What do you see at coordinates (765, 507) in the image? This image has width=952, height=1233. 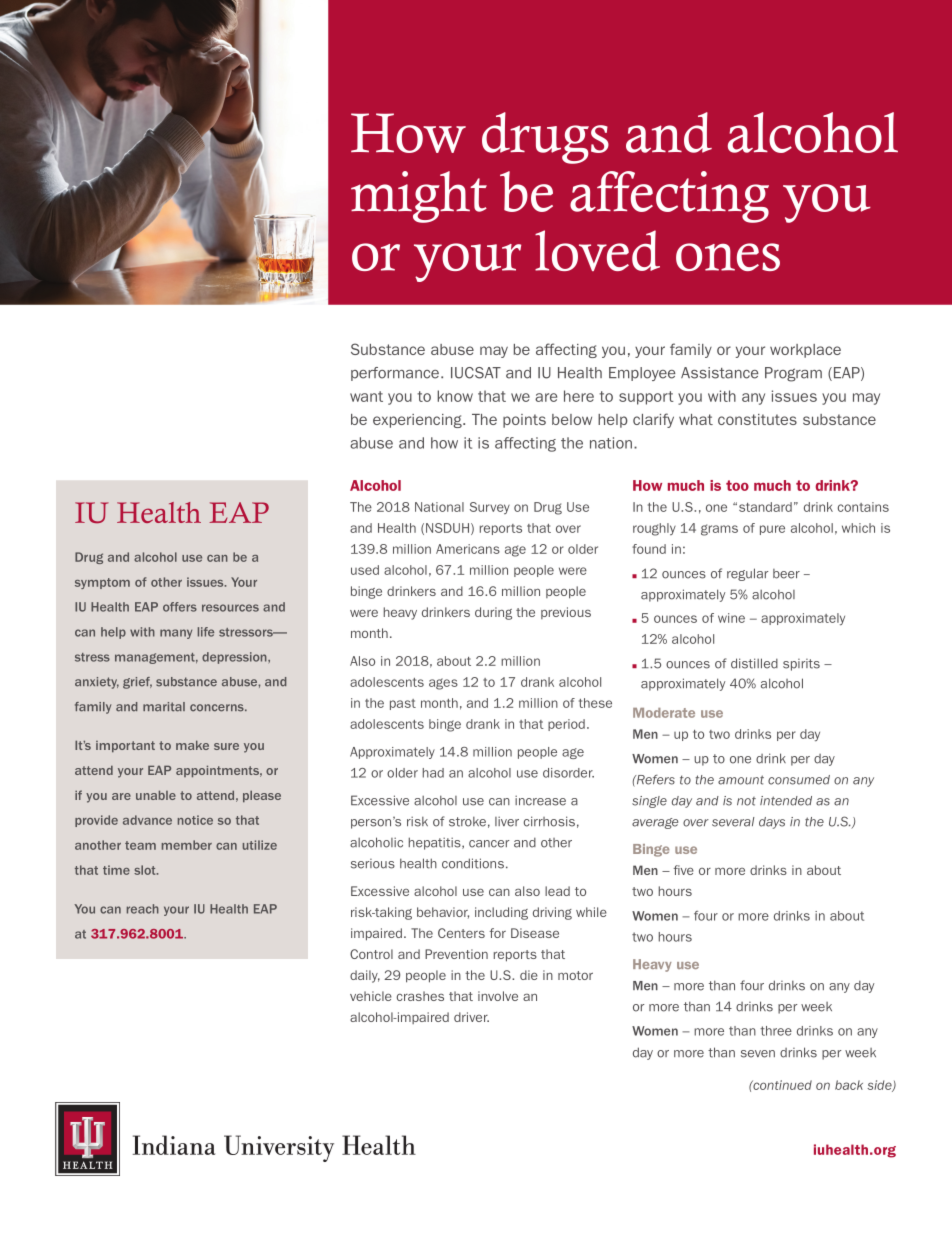 I see `standard` at bounding box center [765, 507].
